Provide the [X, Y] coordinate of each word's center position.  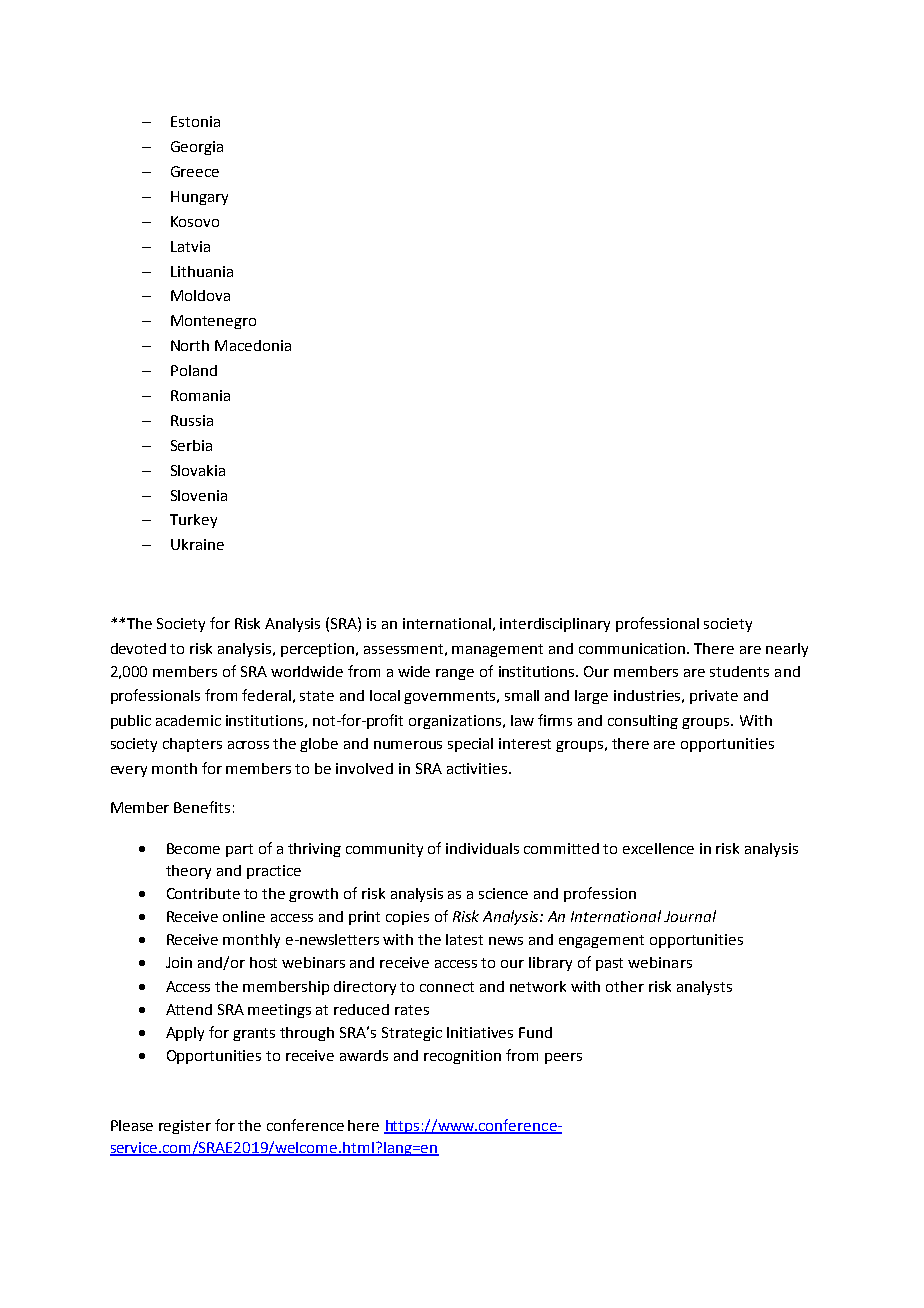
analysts [704, 988]
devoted [138, 648]
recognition [462, 1057]
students [739, 671]
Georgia [197, 148]
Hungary [199, 198]
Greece [195, 171]
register [185, 1127]
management [497, 650]
